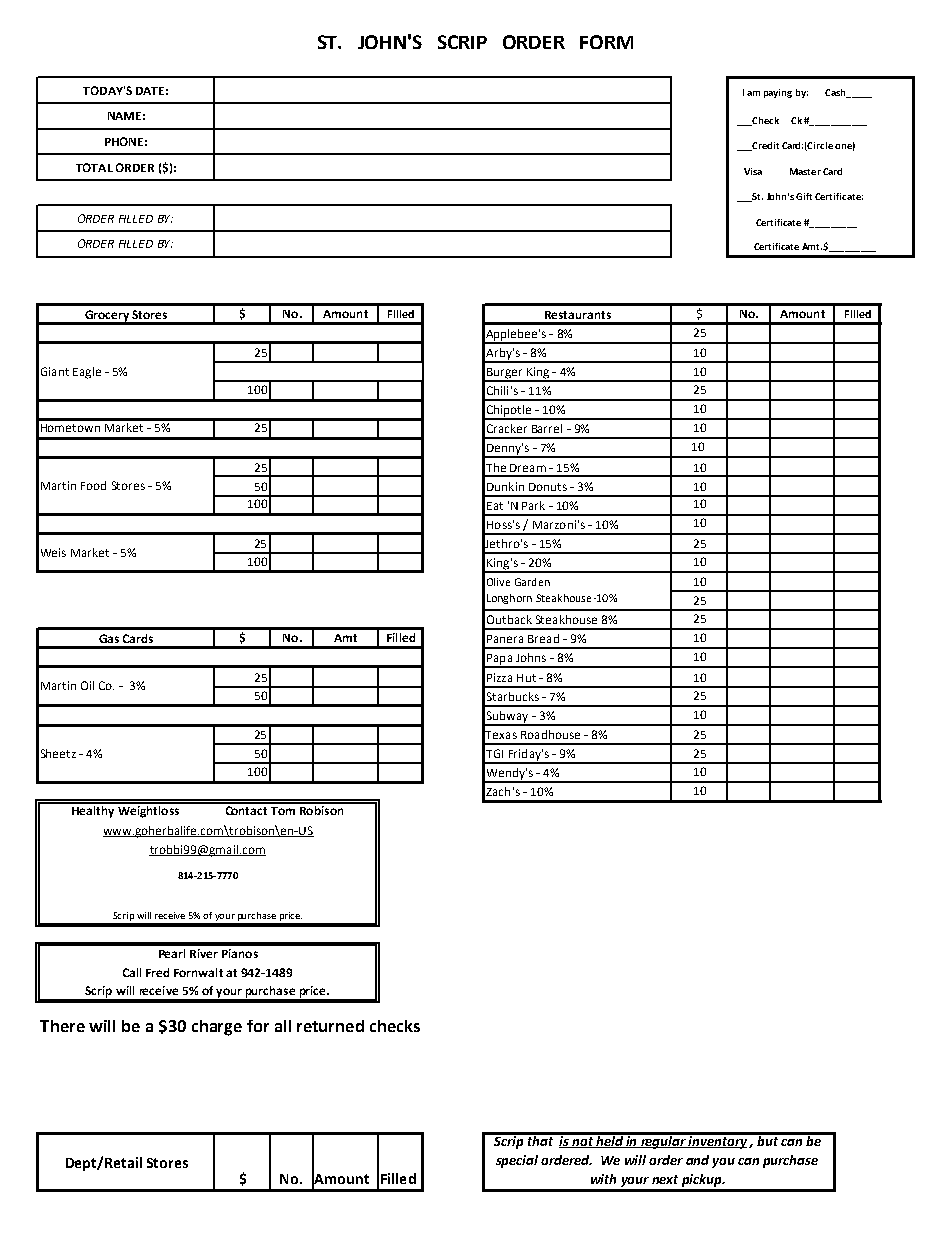  Describe the element at coordinates (778, 93) in the screenshot. I see `paying` at that location.
